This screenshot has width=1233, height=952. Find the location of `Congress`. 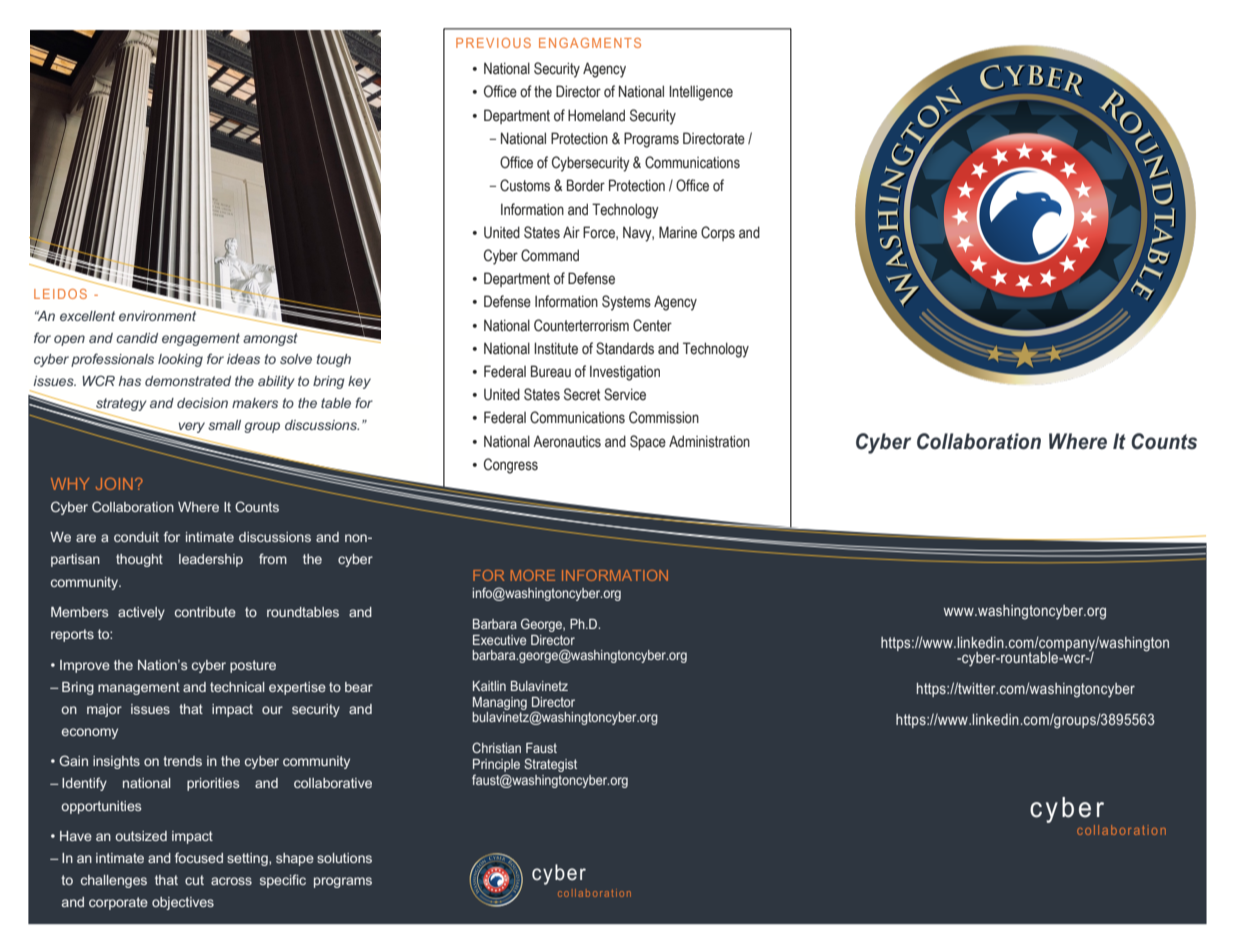

Congress is located at coordinates (511, 466).
